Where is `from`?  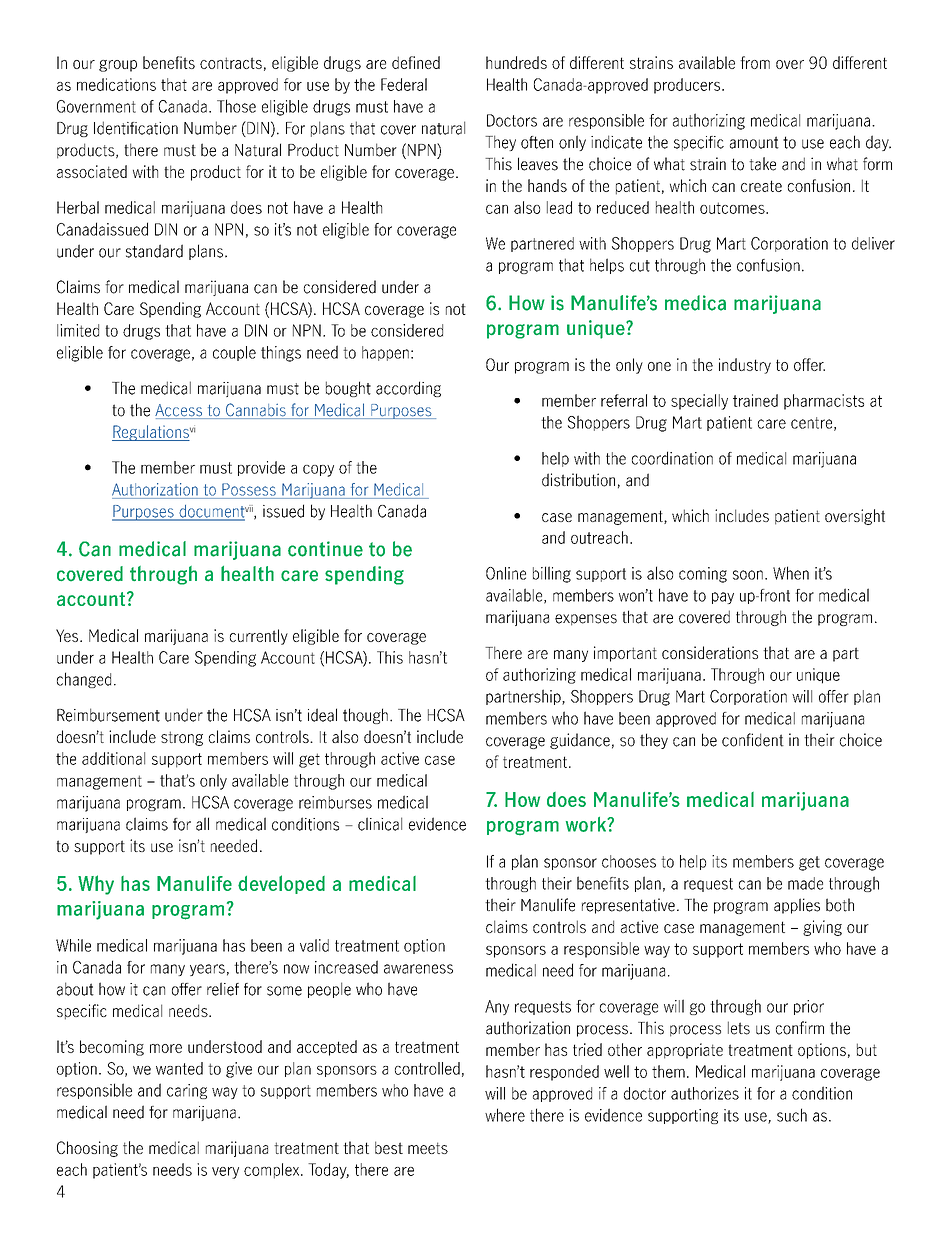
from is located at coordinates (755, 62).
